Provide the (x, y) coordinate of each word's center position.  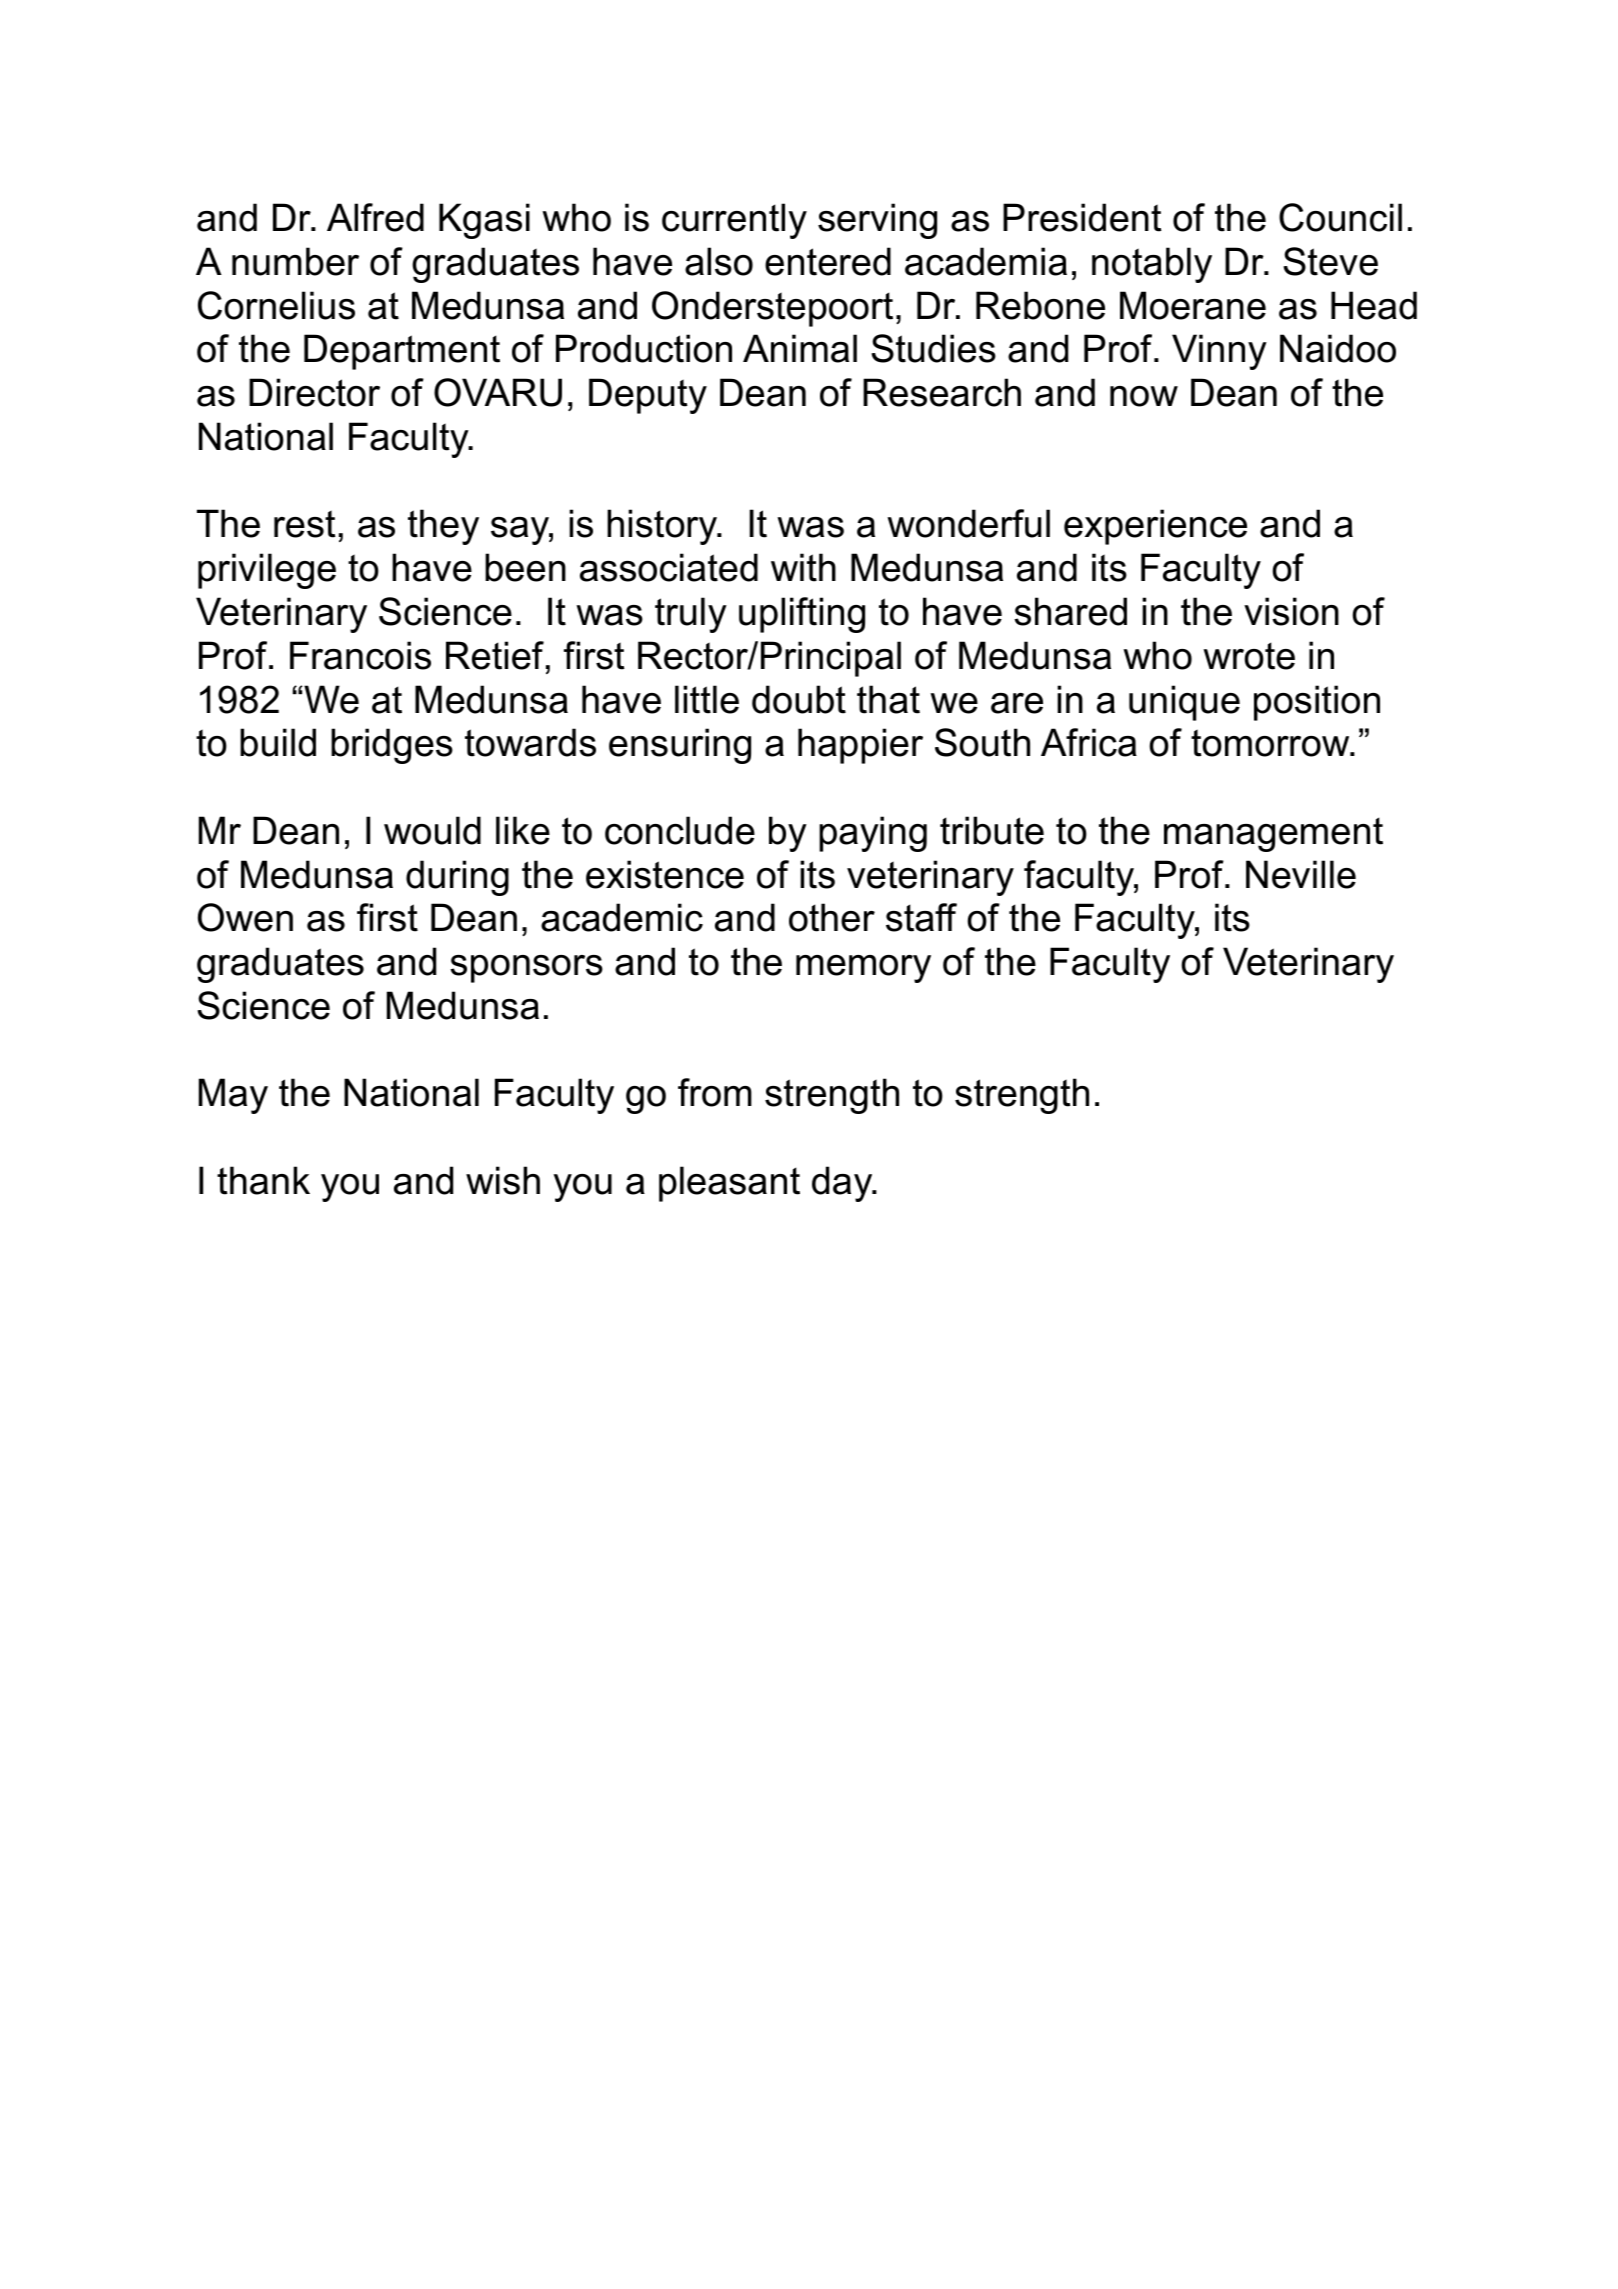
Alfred (375, 217)
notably (1152, 265)
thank (263, 1180)
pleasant (729, 1184)
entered (828, 261)
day (843, 1184)
